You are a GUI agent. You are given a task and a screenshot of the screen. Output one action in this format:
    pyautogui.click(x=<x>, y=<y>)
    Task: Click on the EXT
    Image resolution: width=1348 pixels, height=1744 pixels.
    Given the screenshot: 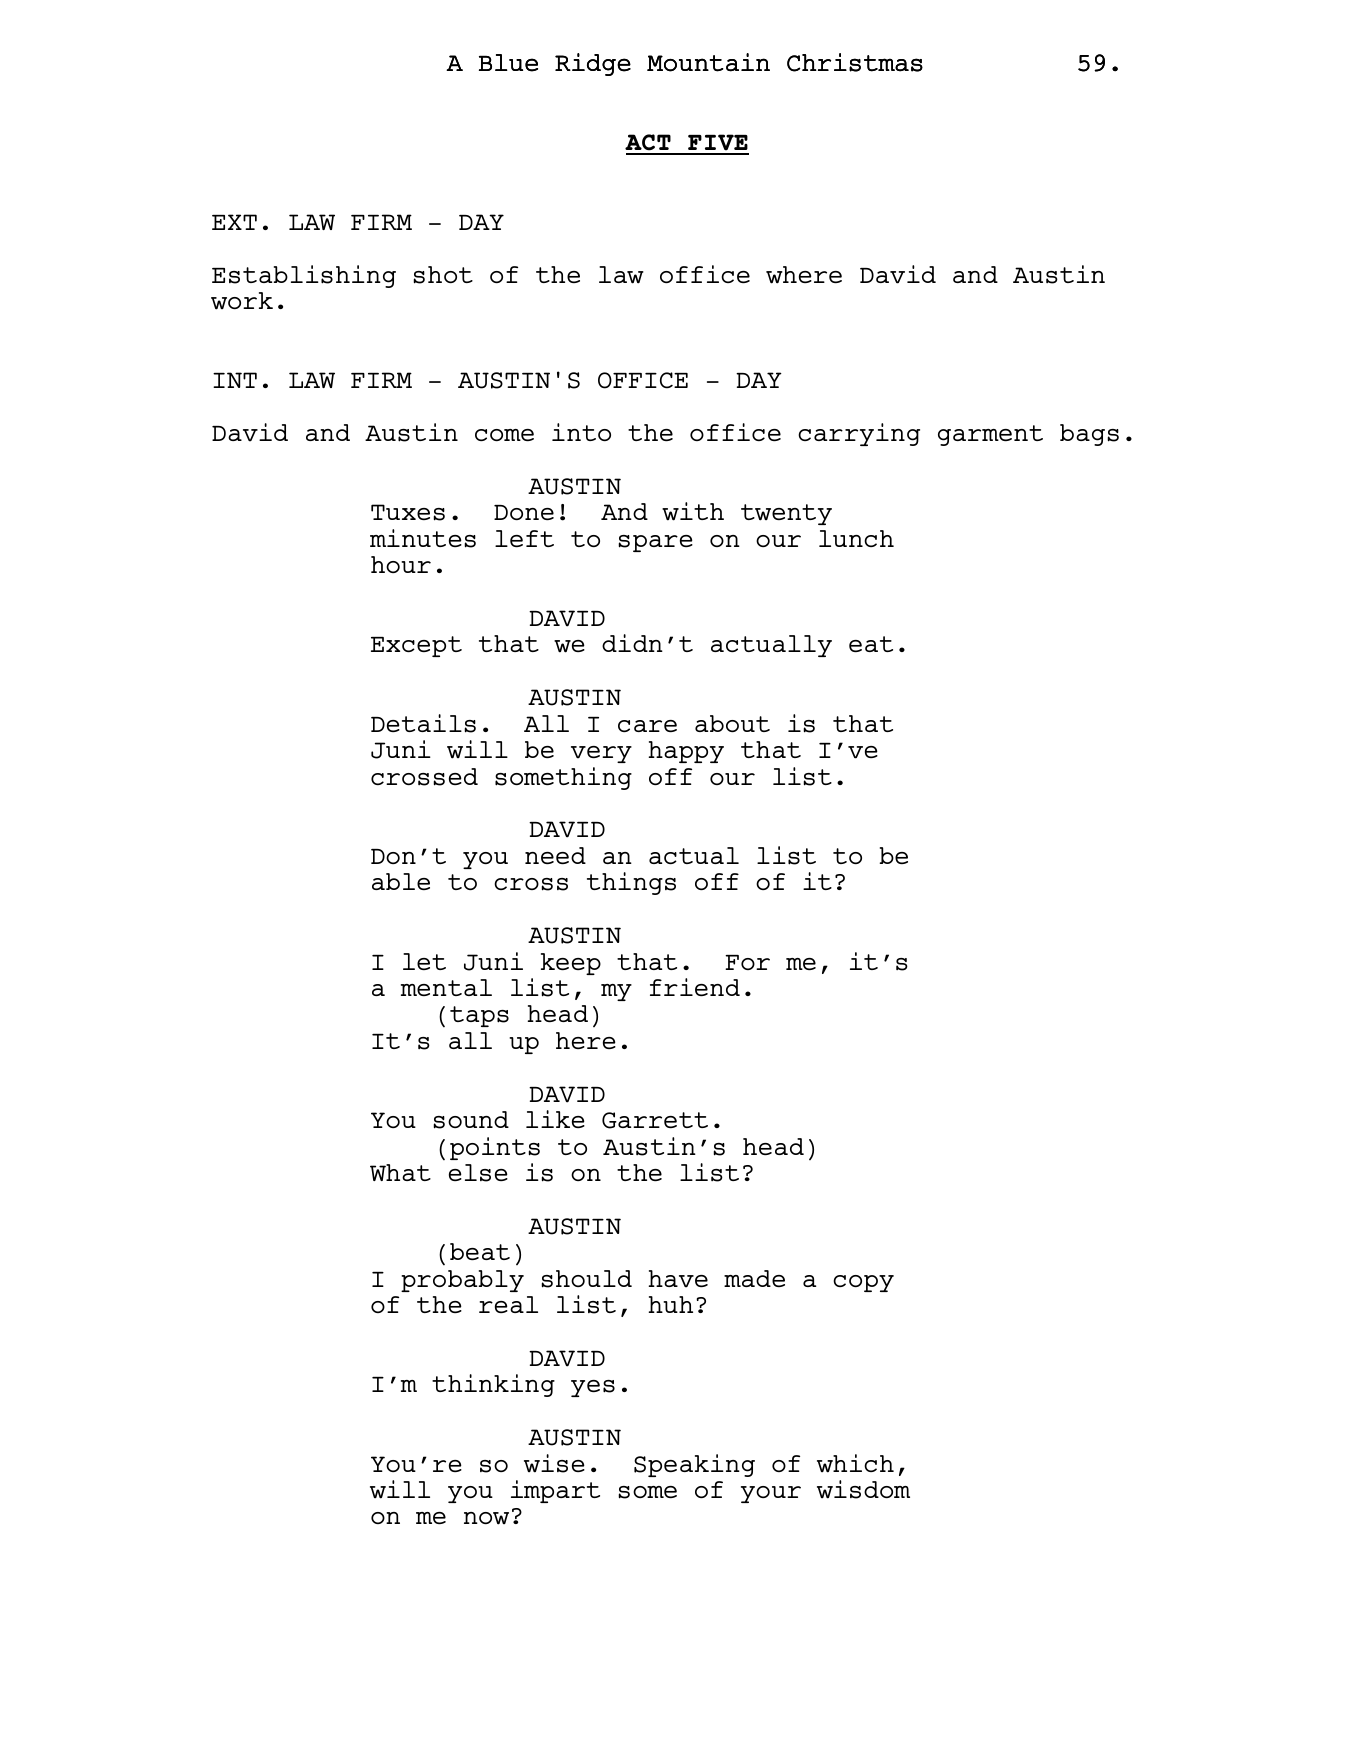 What is the action you would take?
    pyautogui.click(x=234, y=222)
